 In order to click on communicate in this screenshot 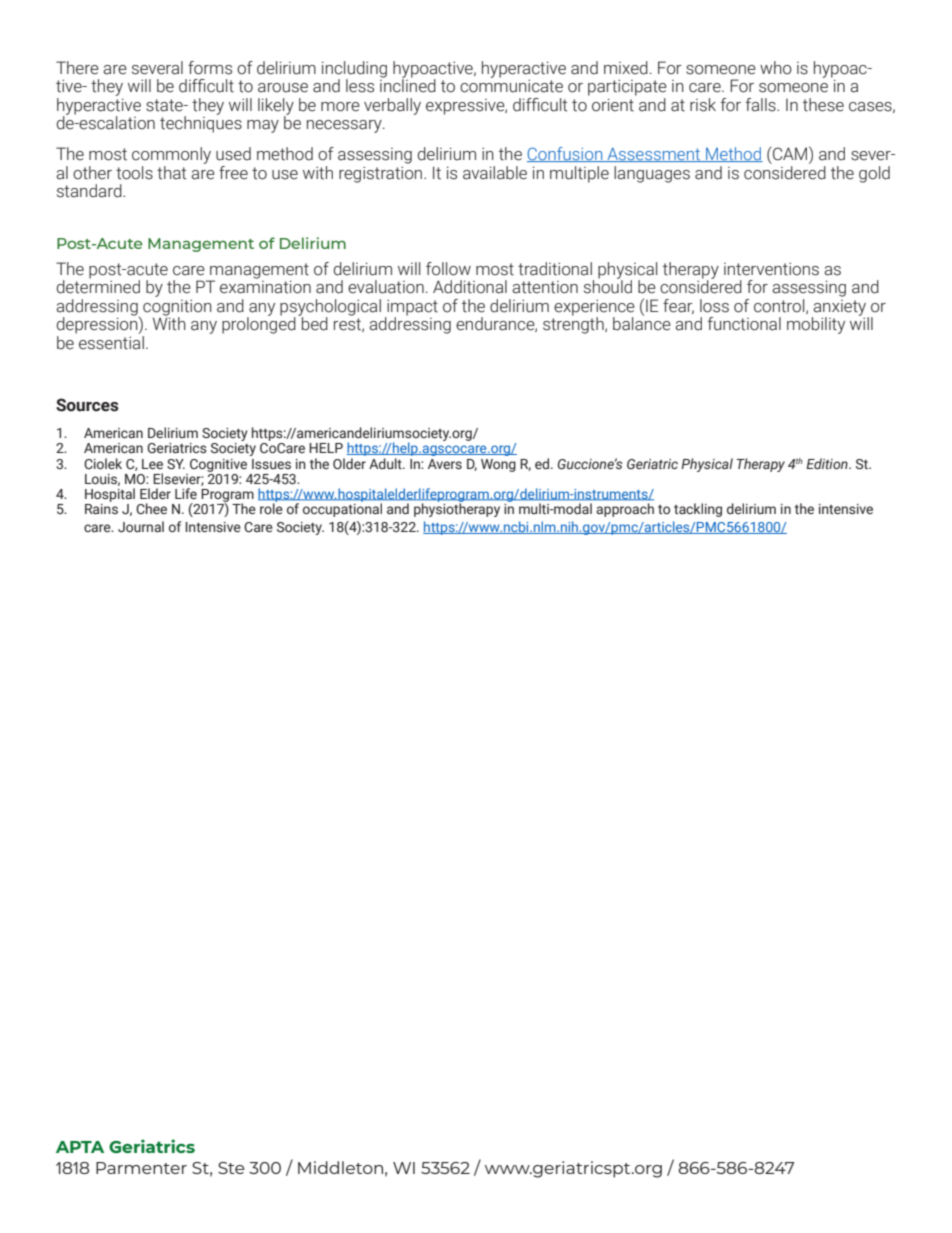, I will do `click(511, 85)`.
